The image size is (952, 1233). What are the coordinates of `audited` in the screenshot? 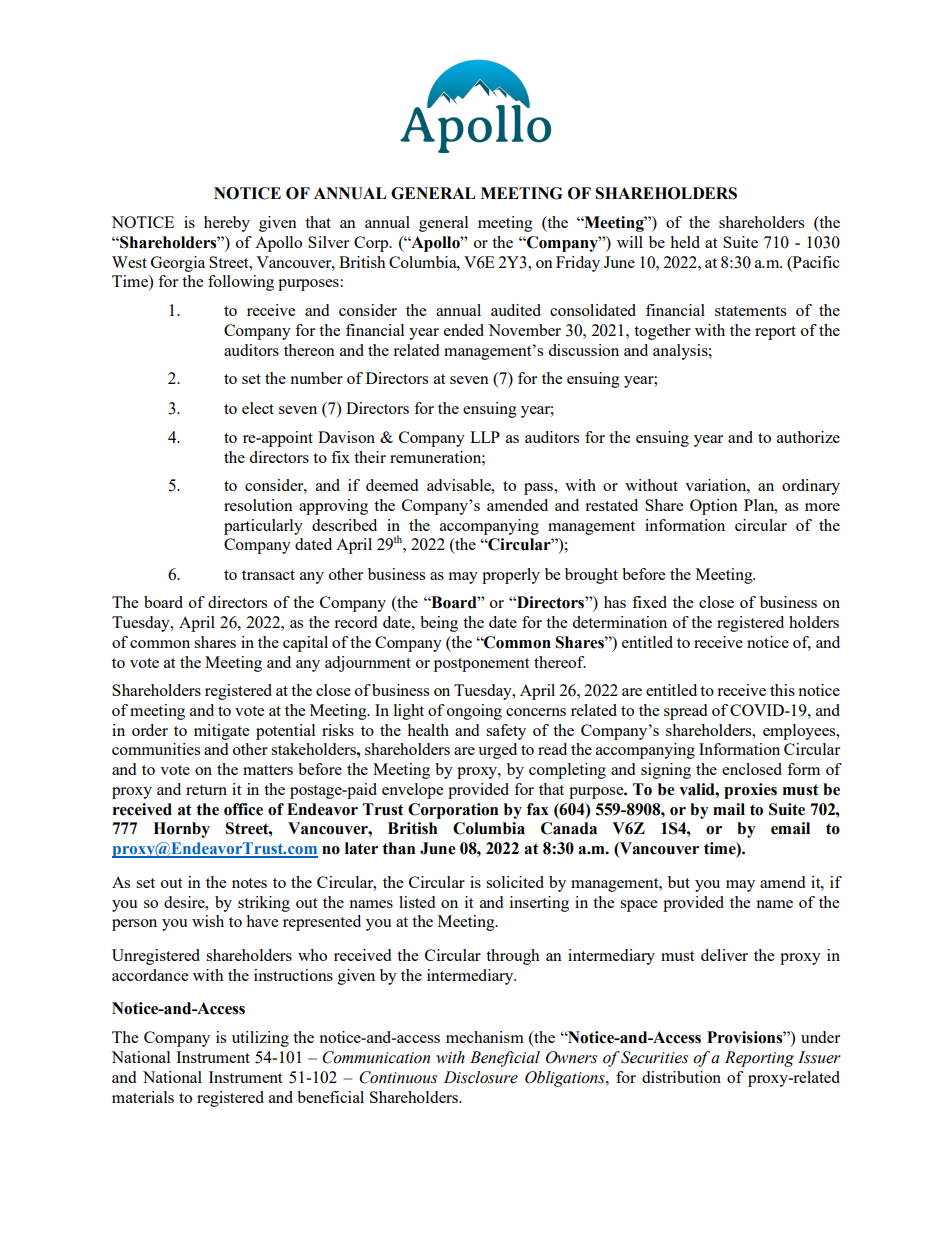 It's located at (516, 310).
